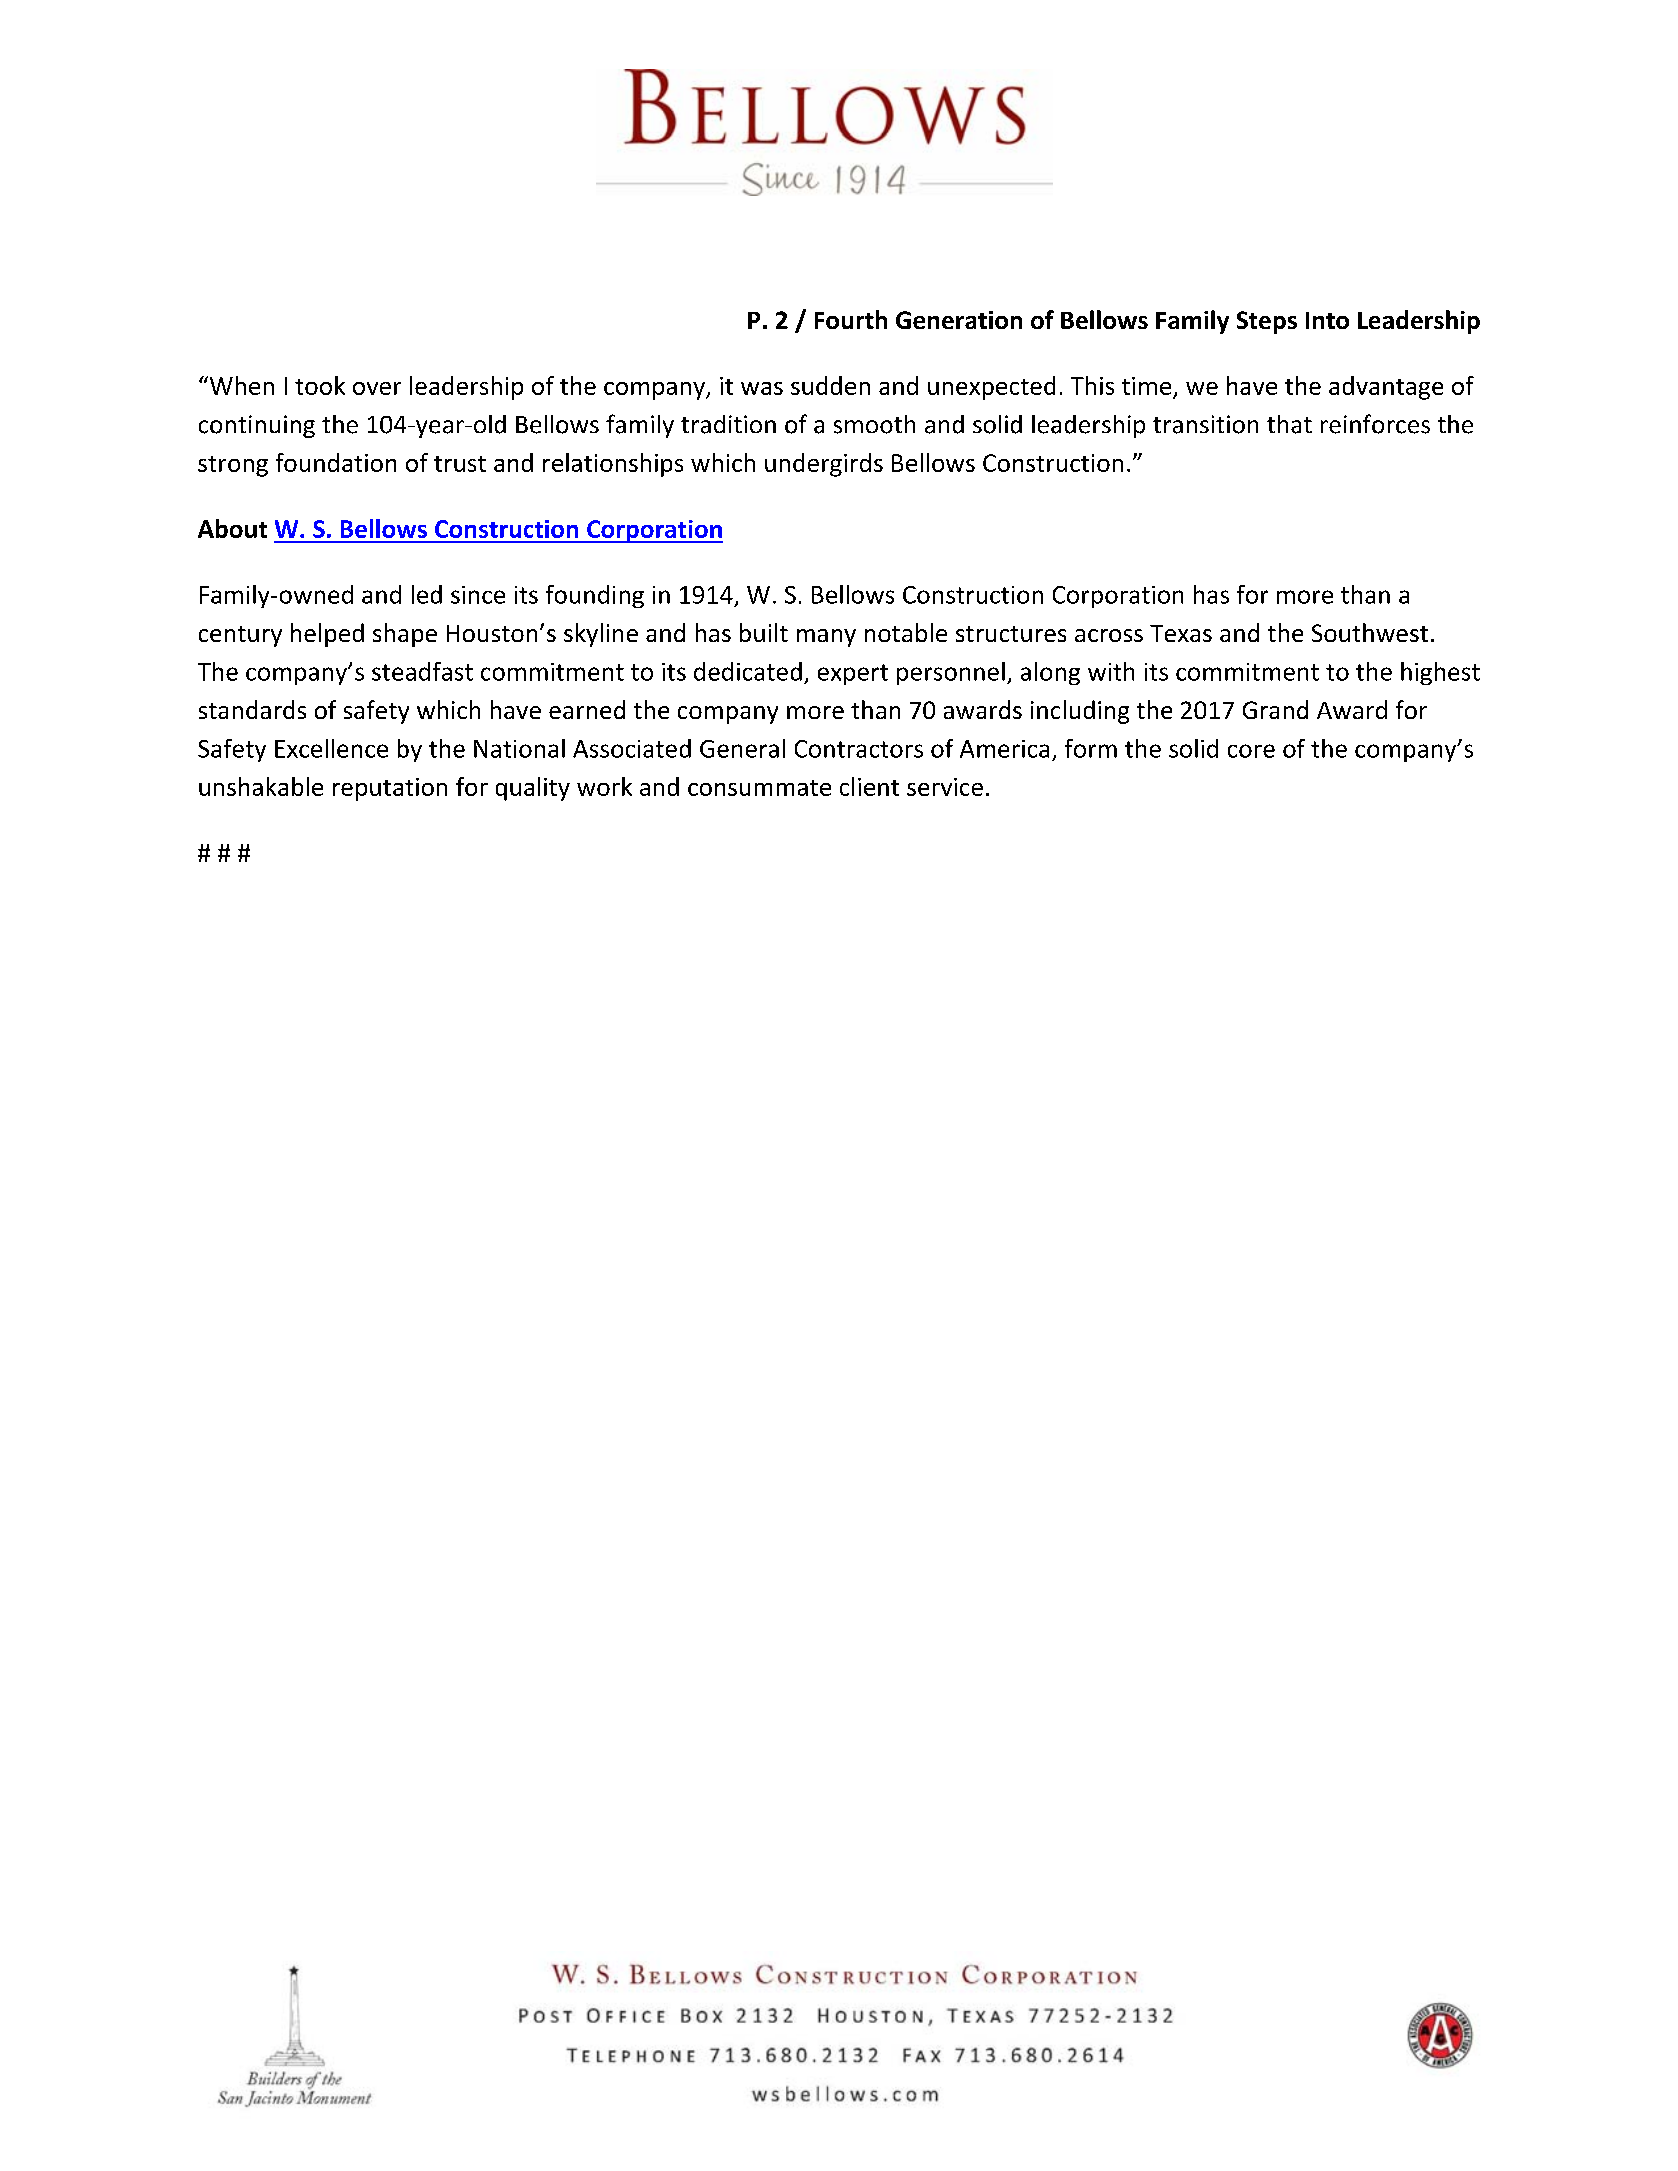 This document has width=1678, height=2171. Describe the element at coordinates (1267, 322) in the document. I see `Steps` at that location.
